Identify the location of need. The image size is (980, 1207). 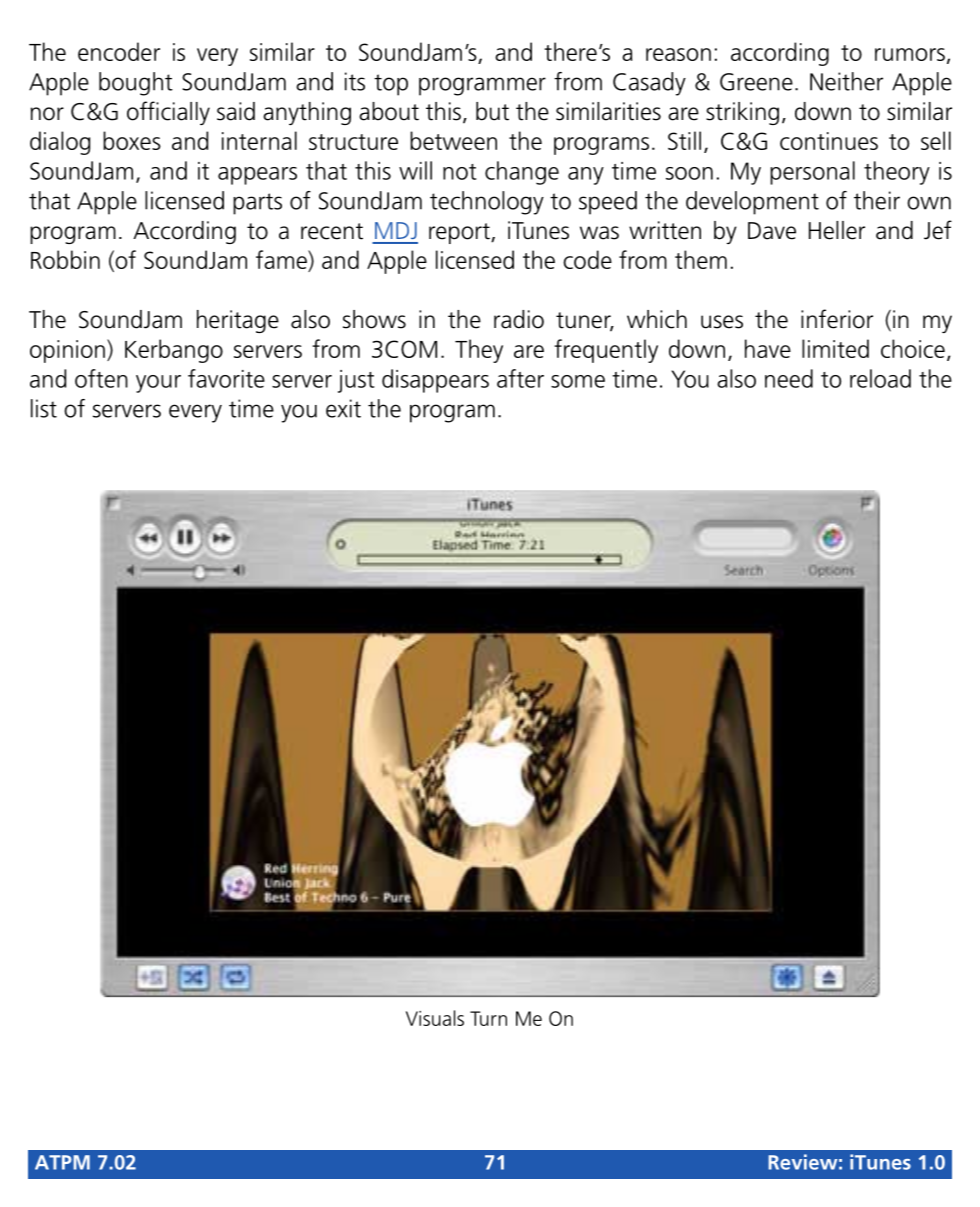
(789, 378).
